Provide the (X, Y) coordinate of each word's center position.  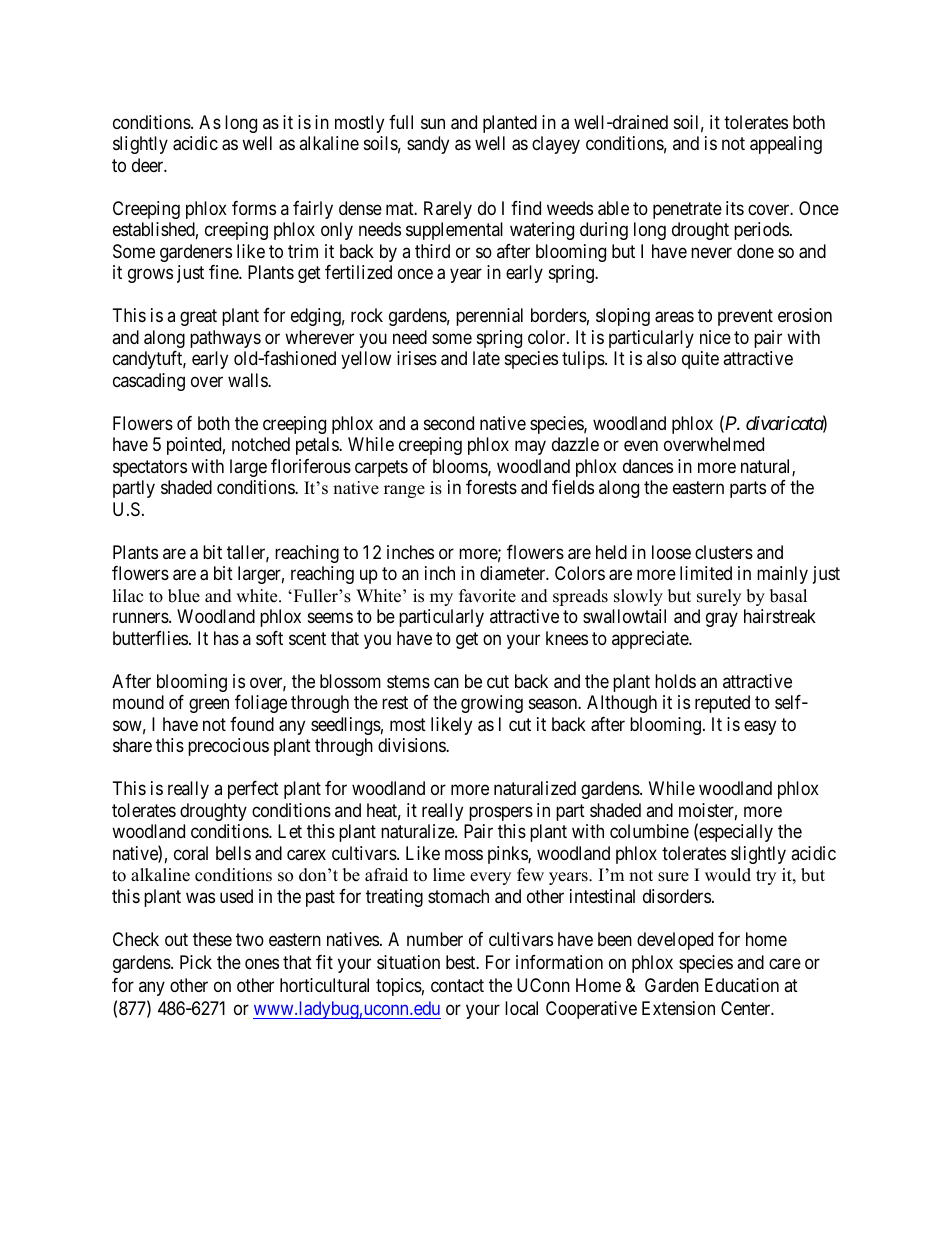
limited (706, 573)
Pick (196, 962)
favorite (487, 596)
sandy (428, 145)
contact (457, 985)
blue (184, 596)
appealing (786, 145)
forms (254, 208)
